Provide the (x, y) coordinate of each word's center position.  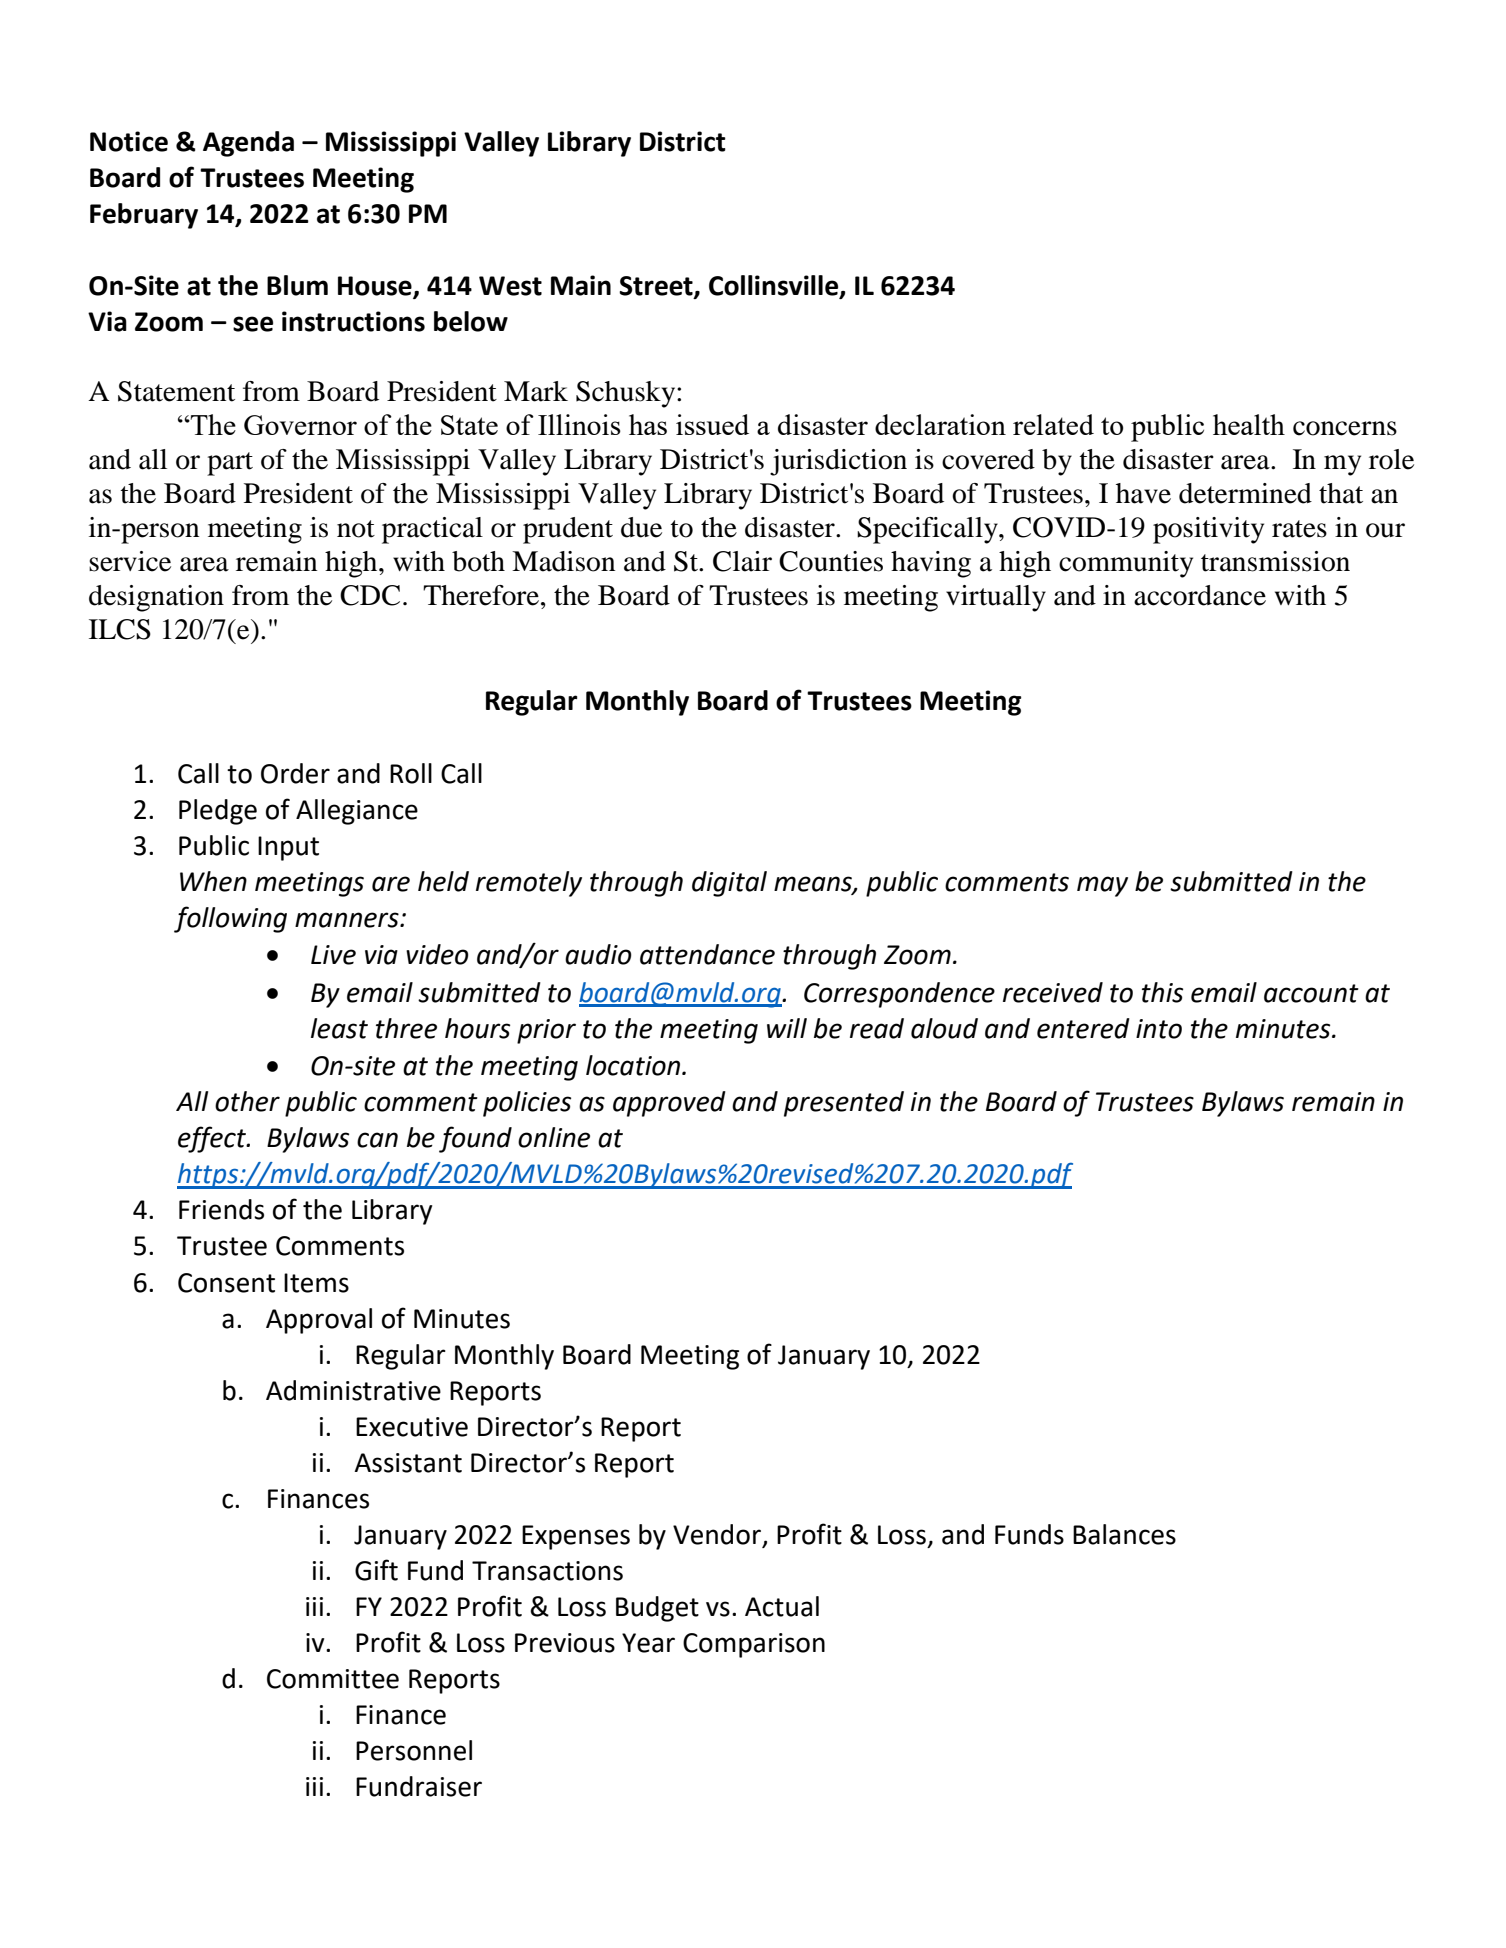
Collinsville (775, 286)
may (1102, 886)
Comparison (754, 1645)
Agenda (248, 144)
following (230, 919)
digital (729, 884)
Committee (333, 1679)
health (1249, 424)
